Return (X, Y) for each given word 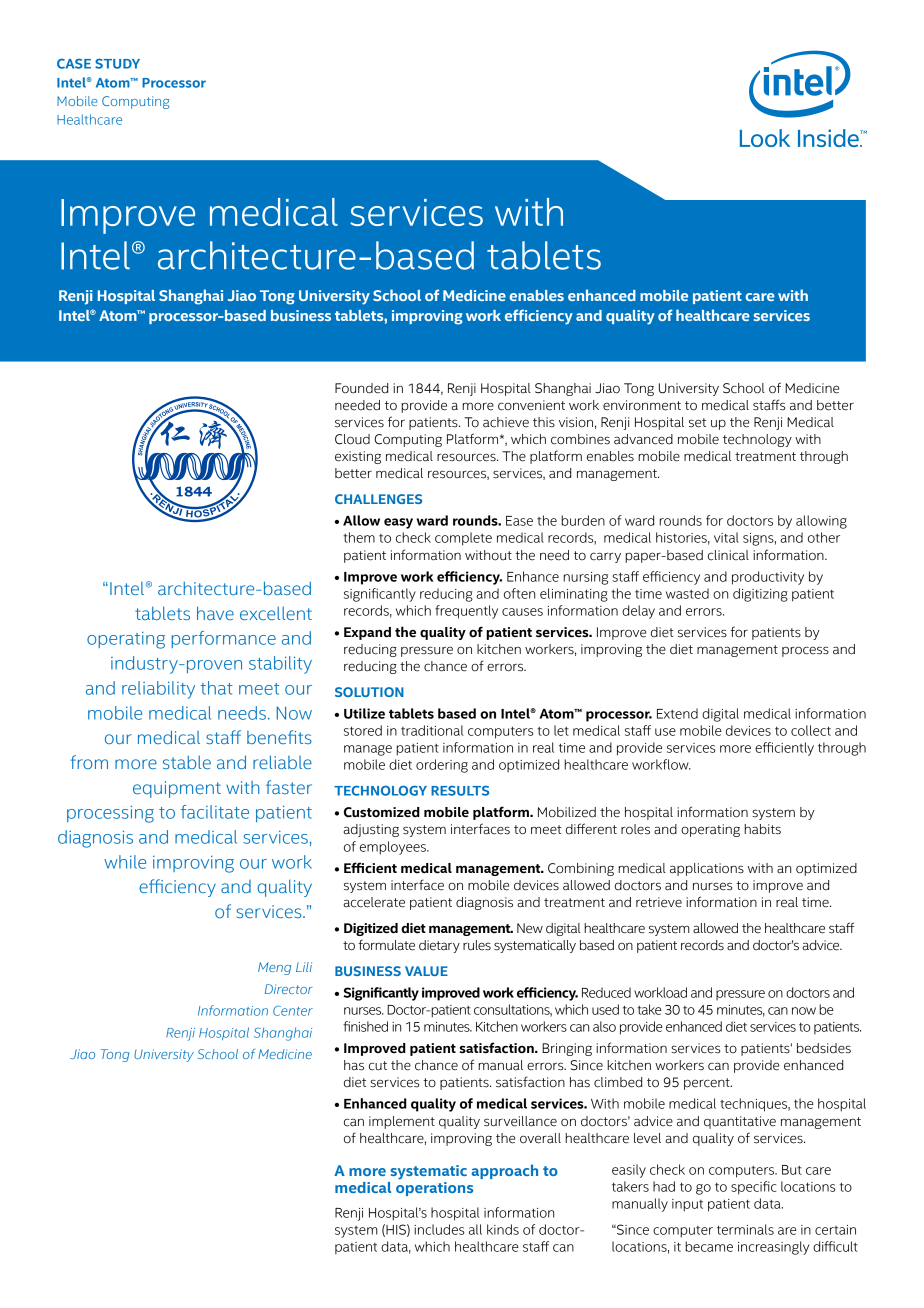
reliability (158, 690)
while (125, 862)
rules (477, 945)
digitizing (760, 595)
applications (707, 869)
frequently (466, 612)
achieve (506, 422)
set (697, 423)
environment (642, 405)
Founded (361, 388)
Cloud (352, 439)
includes (439, 1229)
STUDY (117, 64)
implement (402, 1122)
